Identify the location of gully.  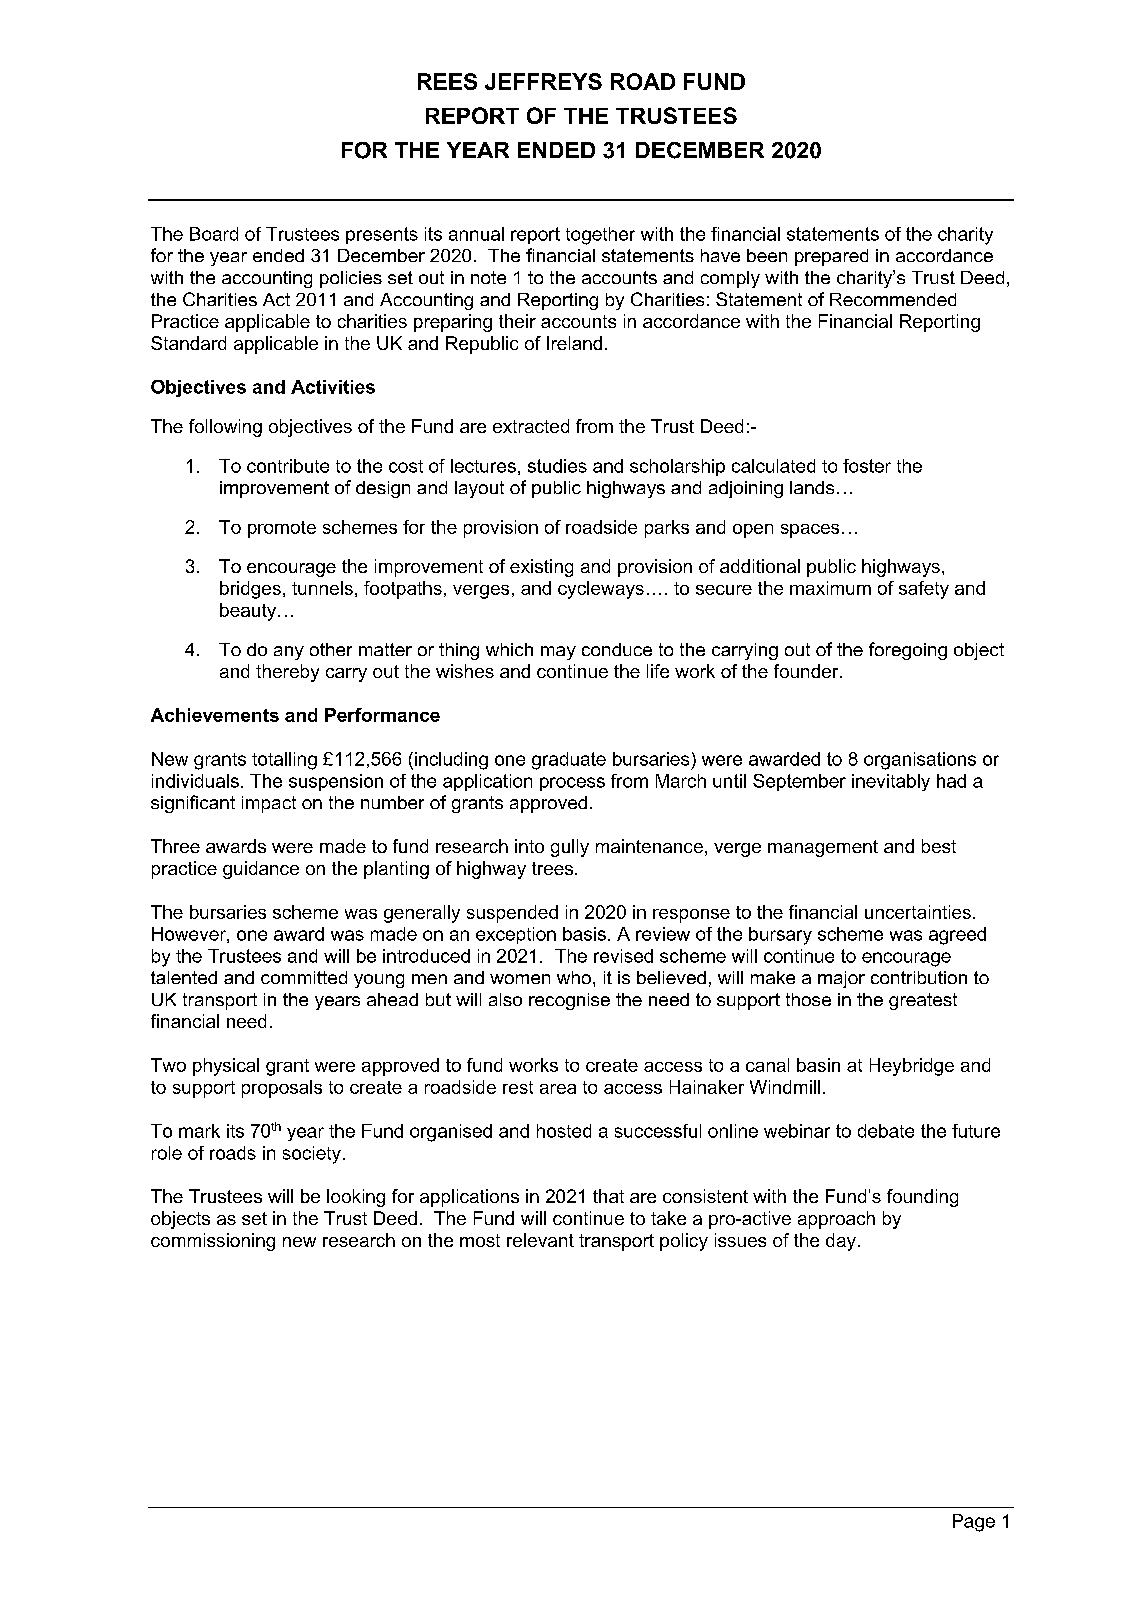
(570, 848).
